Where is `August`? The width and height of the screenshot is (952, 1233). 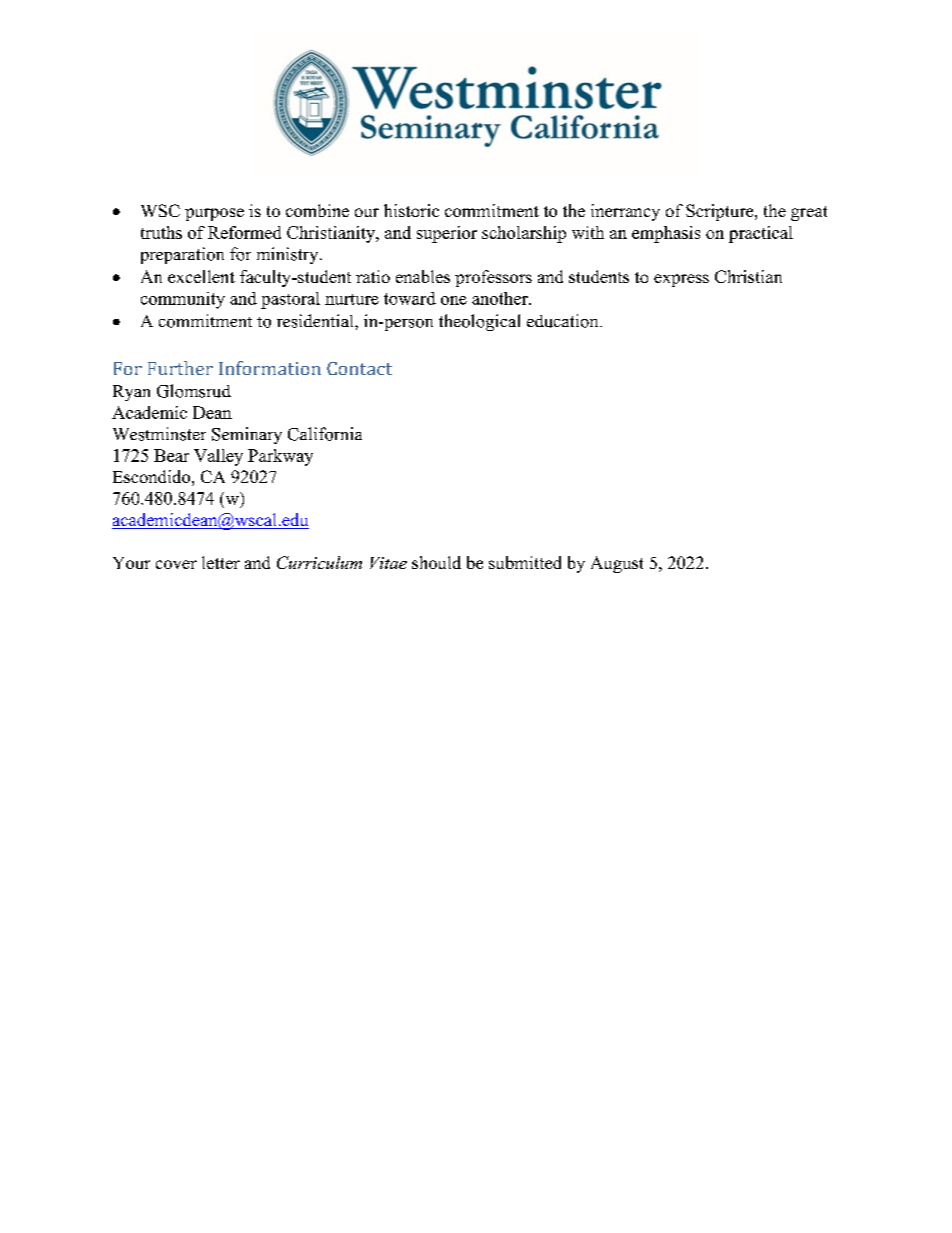 August is located at coordinates (617, 564).
